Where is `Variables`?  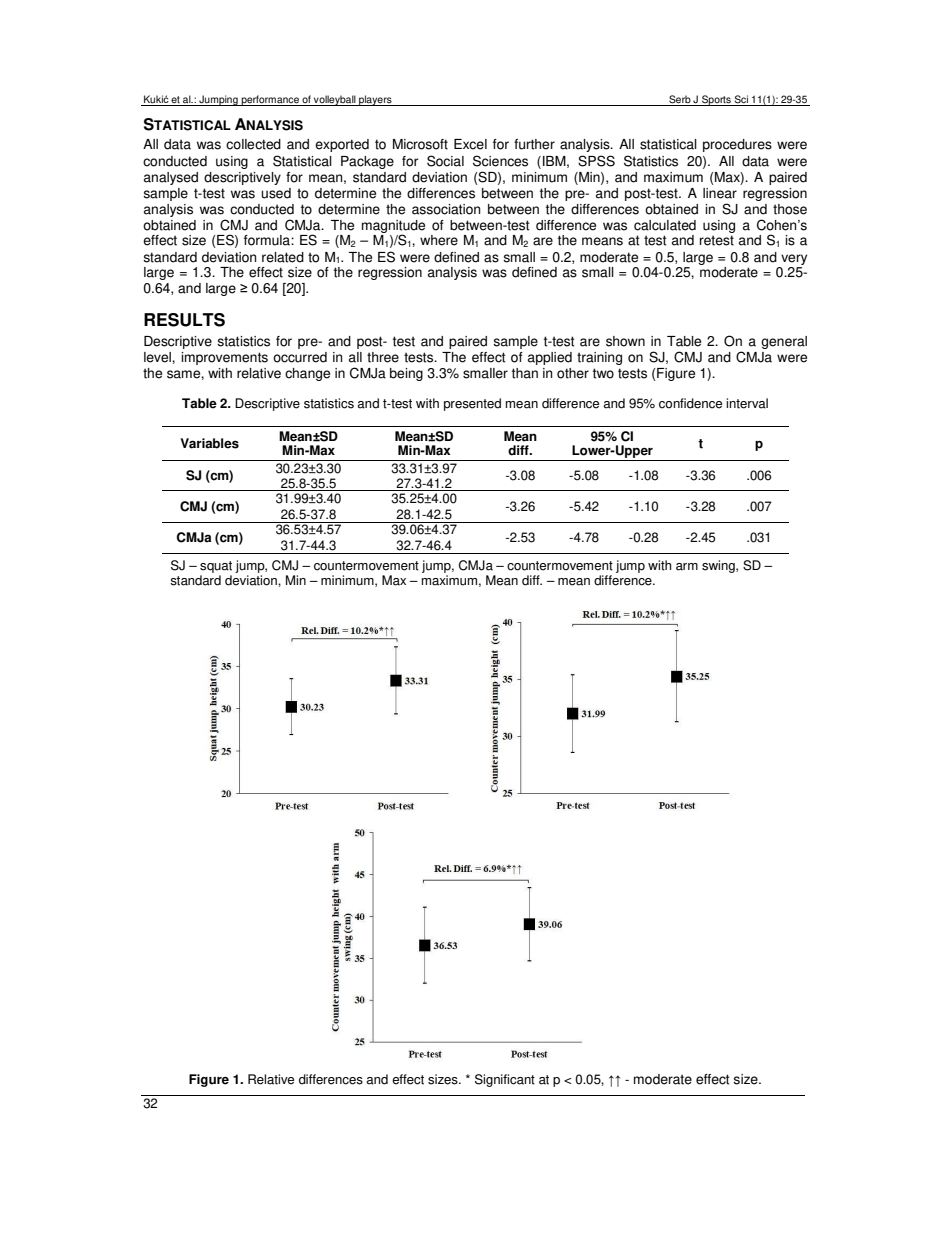 Variables is located at coordinates (209, 443).
